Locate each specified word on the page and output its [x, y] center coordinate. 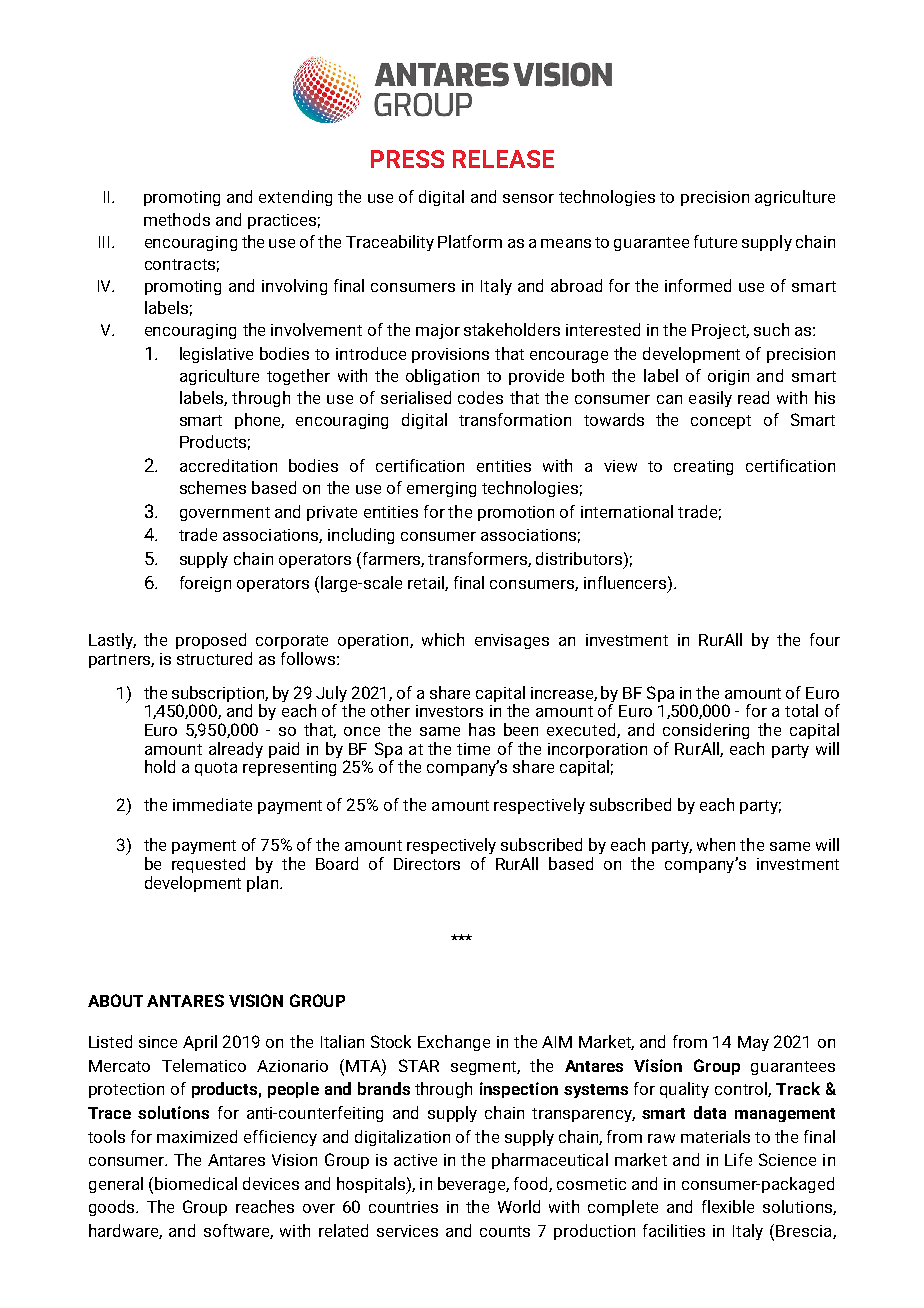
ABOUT [115, 1000]
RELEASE [503, 159]
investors [449, 711]
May [753, 1043]
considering [706, 731]
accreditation [228, 465]
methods [177, 219]
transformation [515, 419]
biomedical [196, 1183]
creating [703, 467]
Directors [427, 864]
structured [214, 658]
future [715, 241]
